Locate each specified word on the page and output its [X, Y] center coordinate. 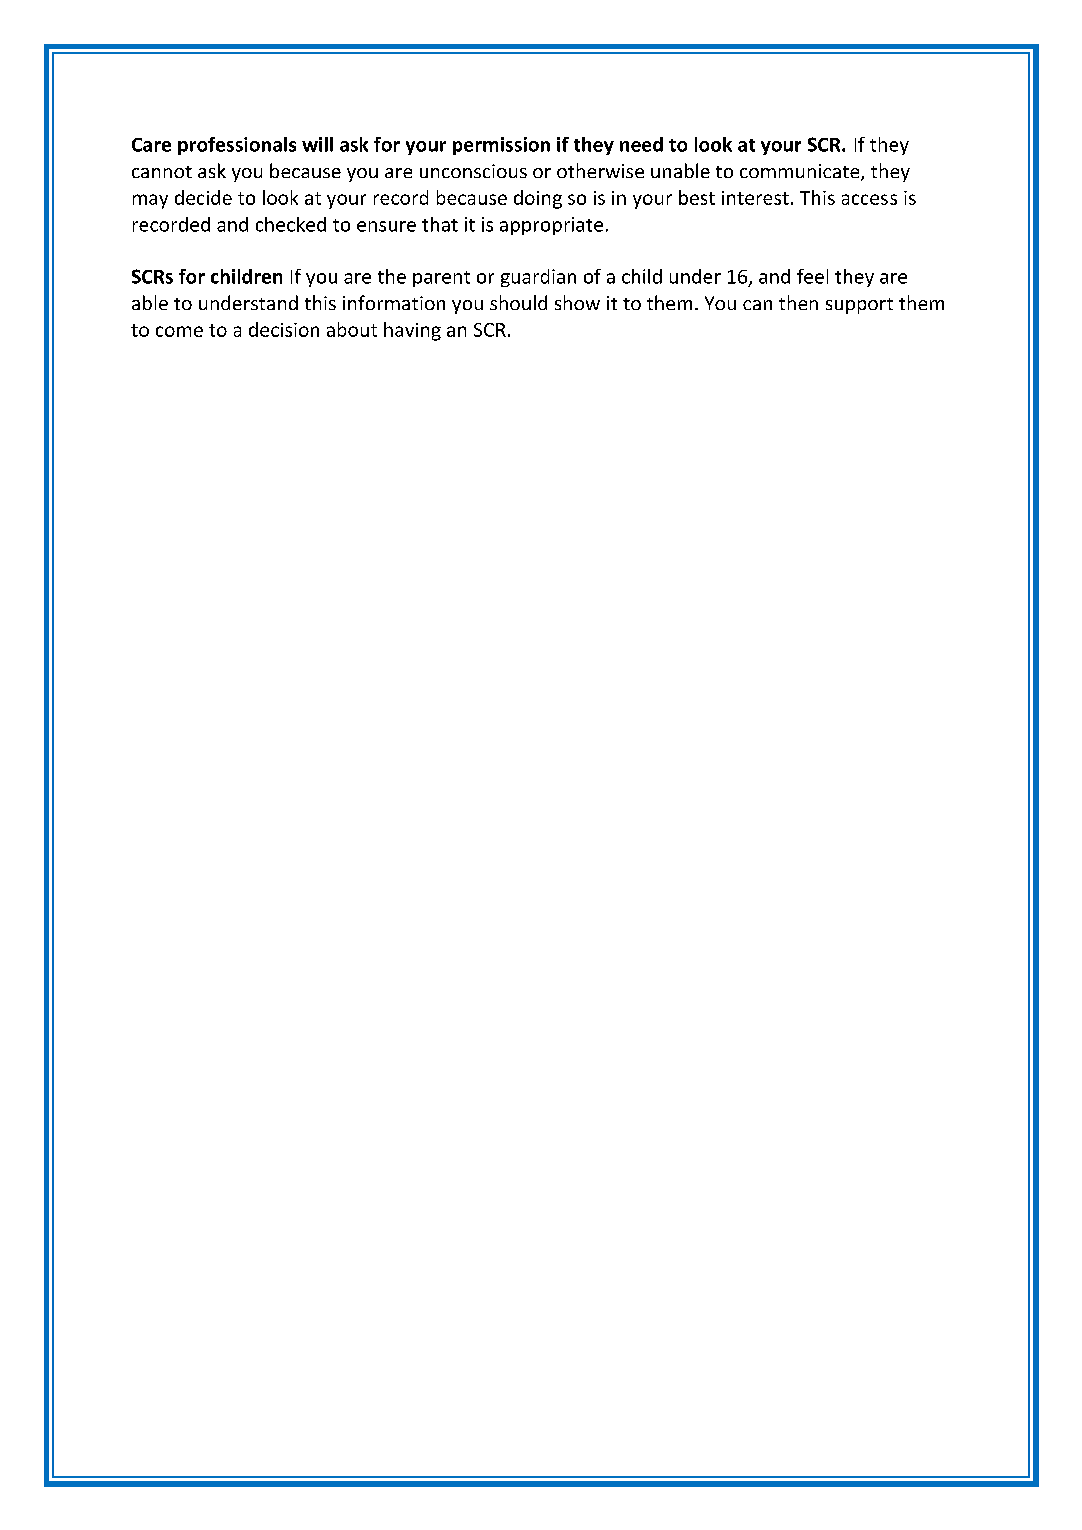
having [412, 331]
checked [291, 224]
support [859, 306]
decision [284, 329]
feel [812, 276]
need [641, 144]
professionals [237, 146]
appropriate [551, 226]
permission [501, 146]
